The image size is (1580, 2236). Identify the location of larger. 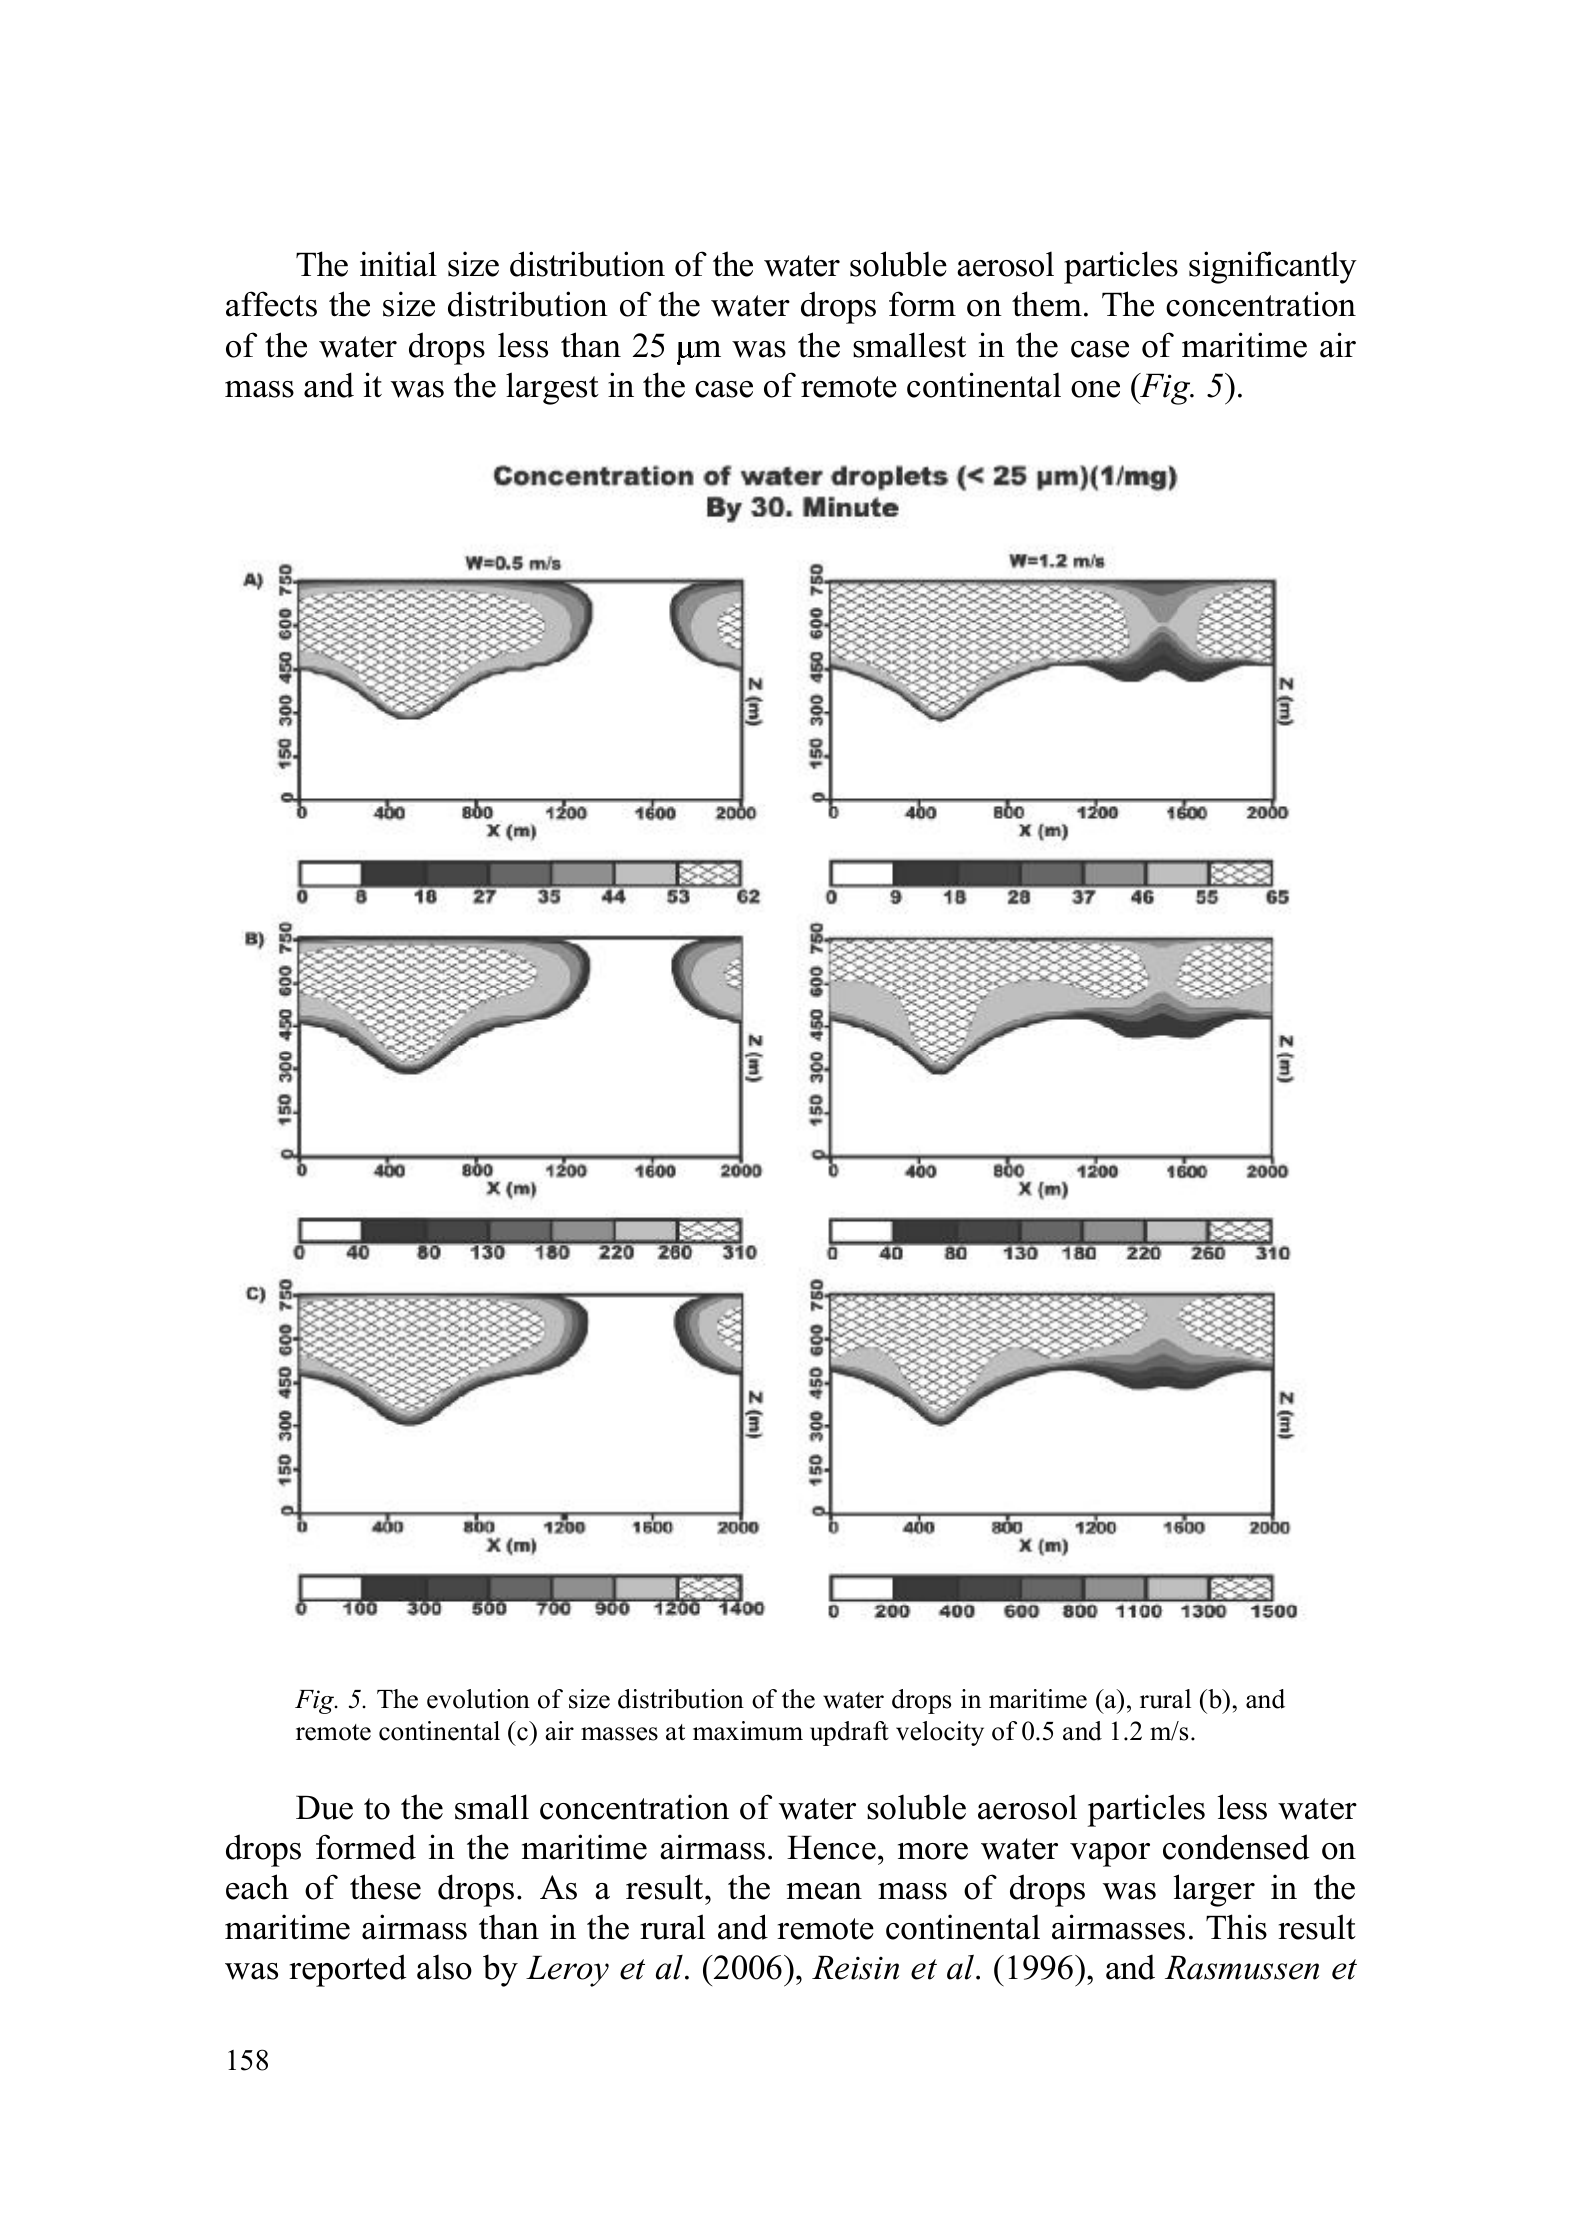
(1214, 1890).
